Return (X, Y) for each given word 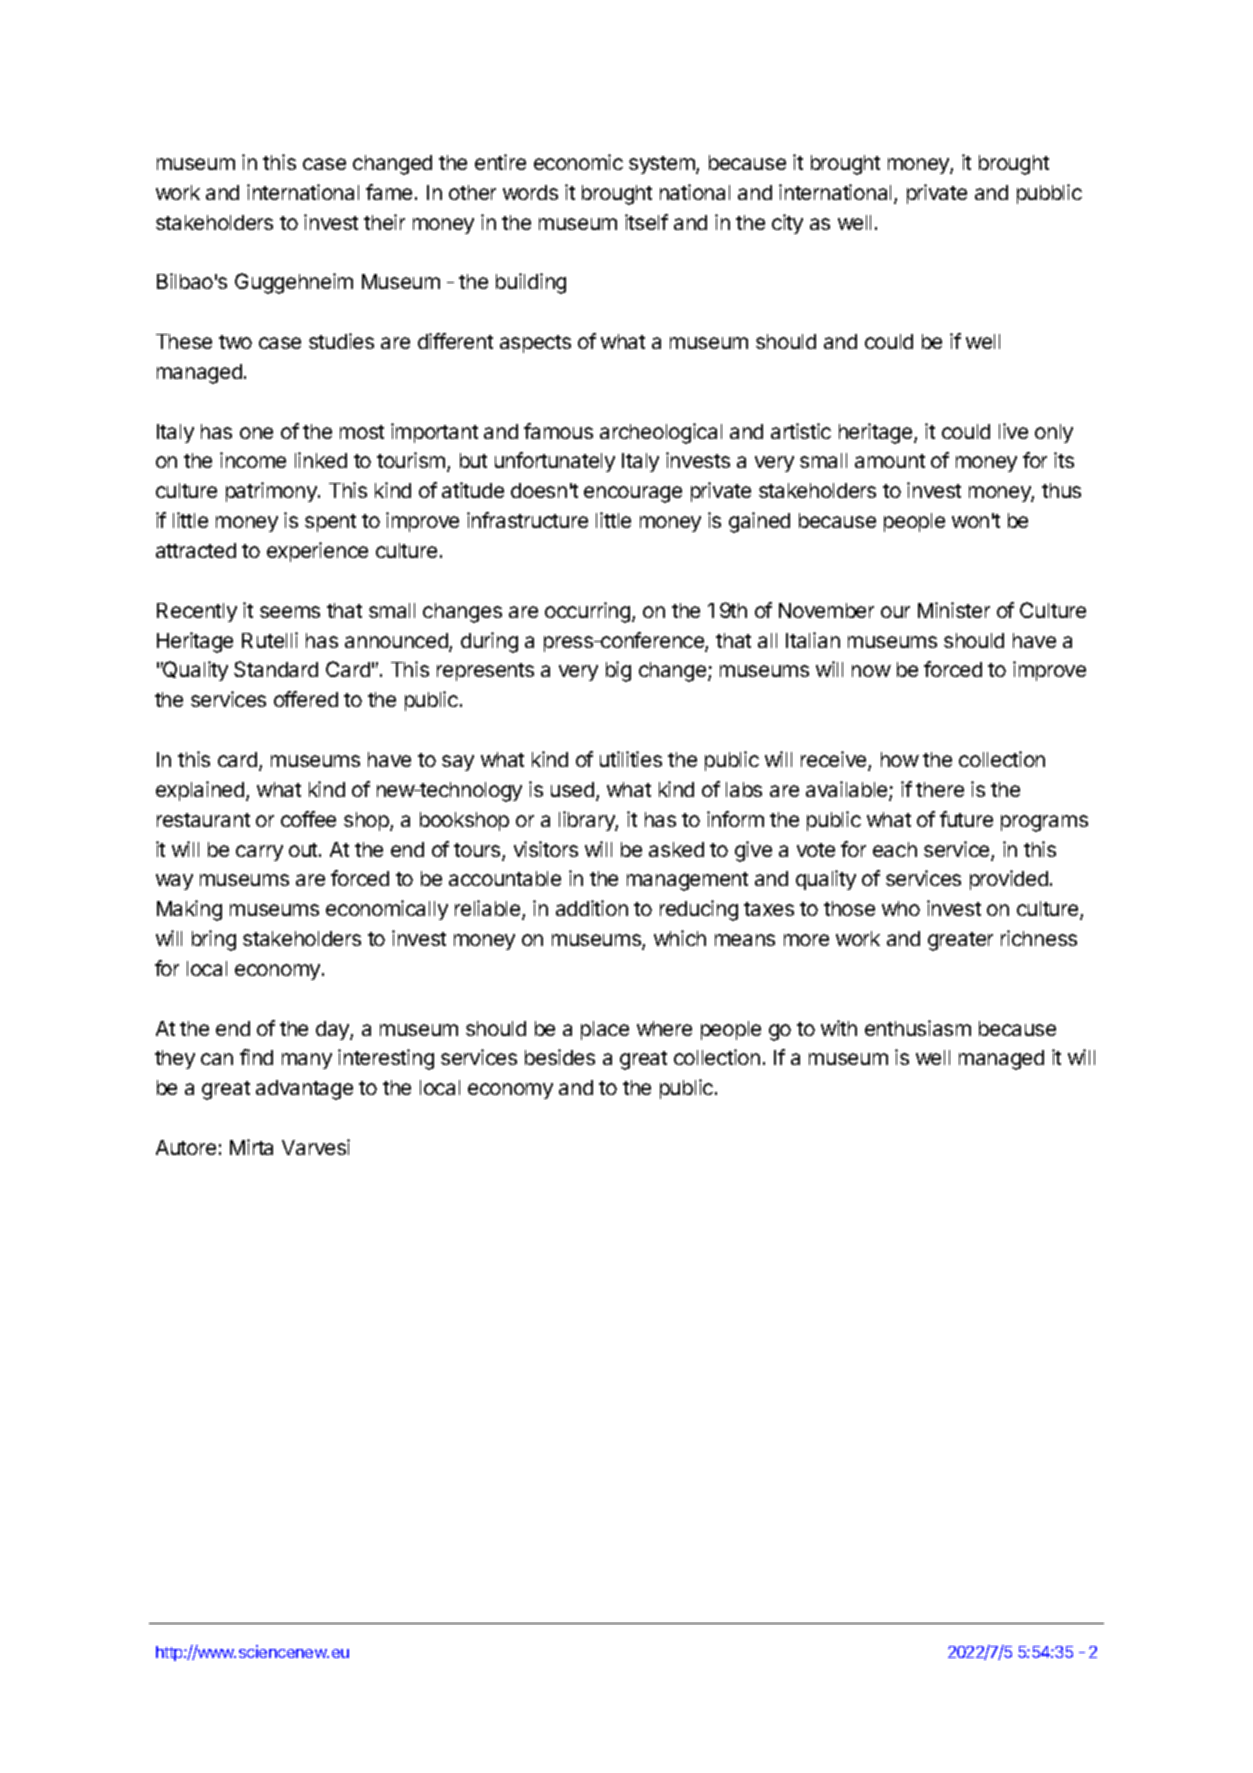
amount (890, 461)
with (839, 1028)
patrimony (272, 492)
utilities (631, 759)
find (256, 1057)
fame (389, 192)
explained (200, 791)
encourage (633, 494)
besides (560, 1057)
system (663, 165)
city (787, 224)
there (940, 789)
